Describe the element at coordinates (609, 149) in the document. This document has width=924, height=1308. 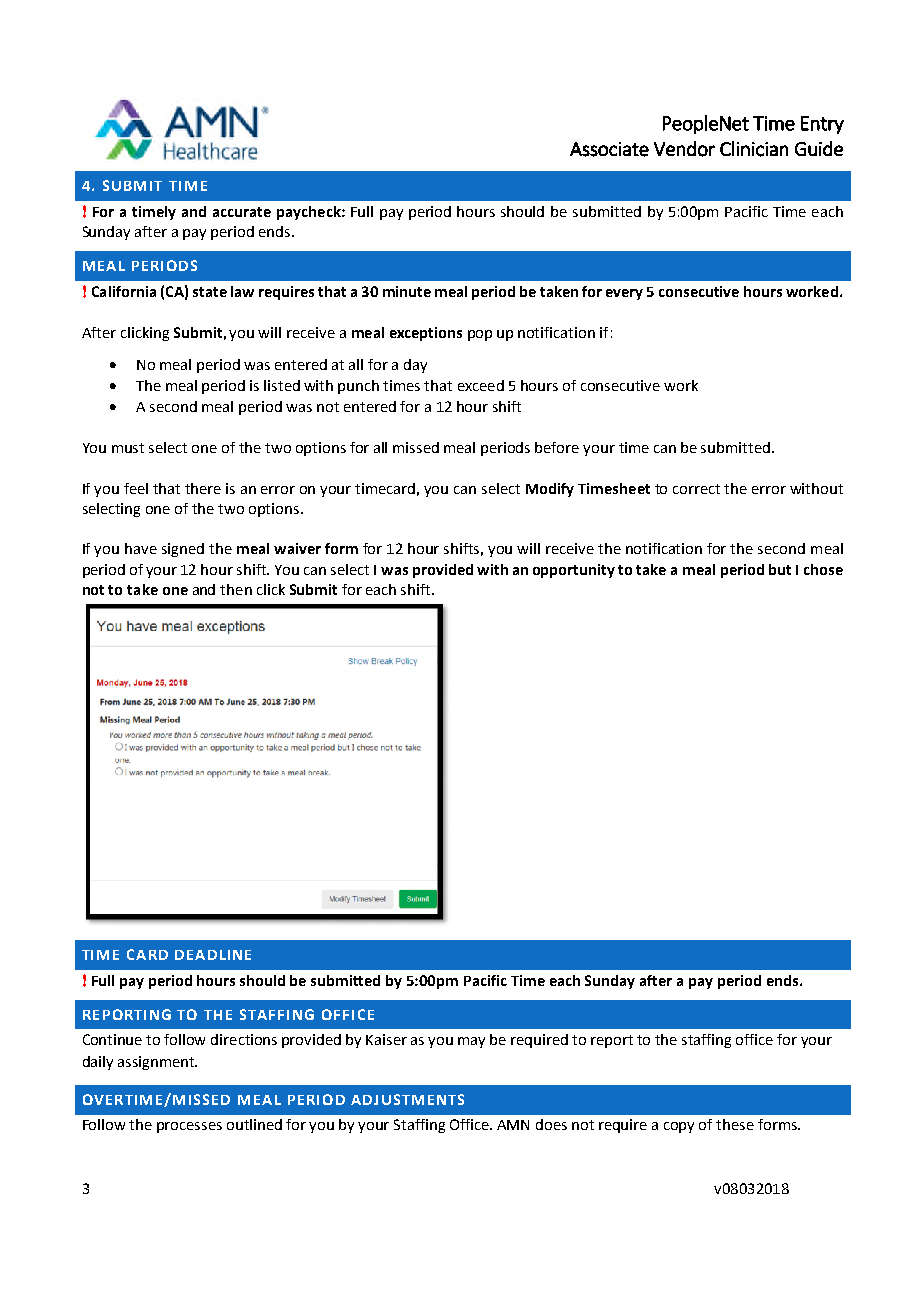
I see `Associate` at that location.
